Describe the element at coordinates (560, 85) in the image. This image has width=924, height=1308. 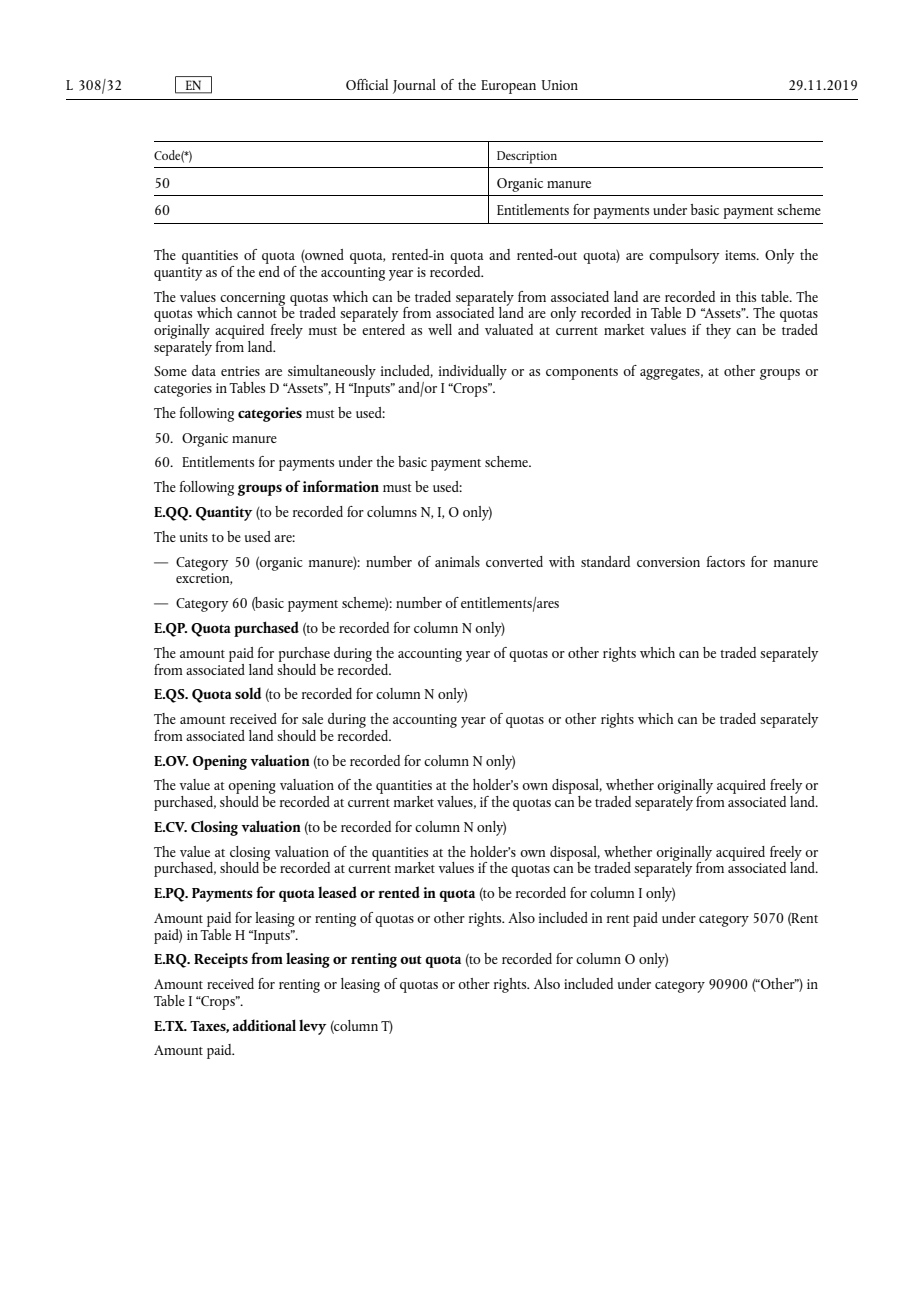
I see `Union` at that location.
